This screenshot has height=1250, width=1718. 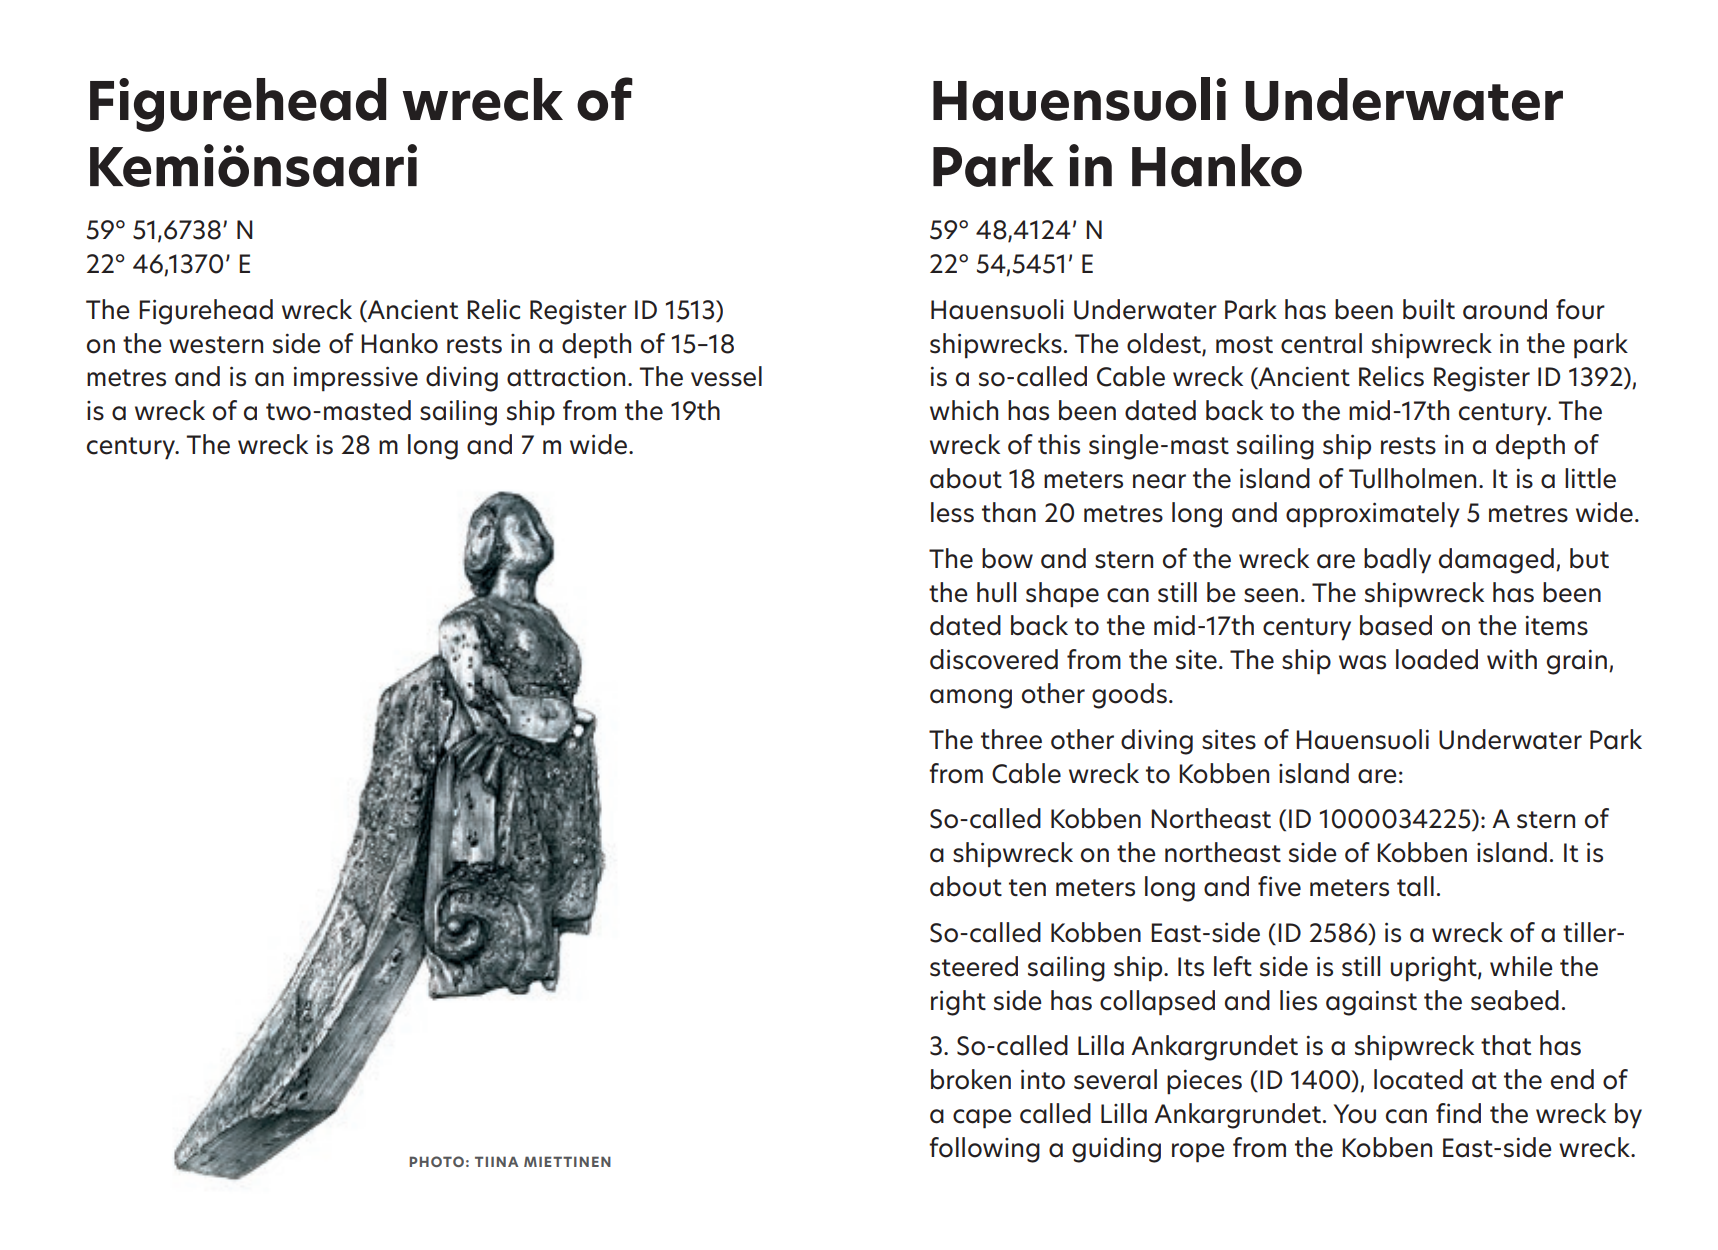 I want to click on PHOTO, so click(x=436, y=1161).
